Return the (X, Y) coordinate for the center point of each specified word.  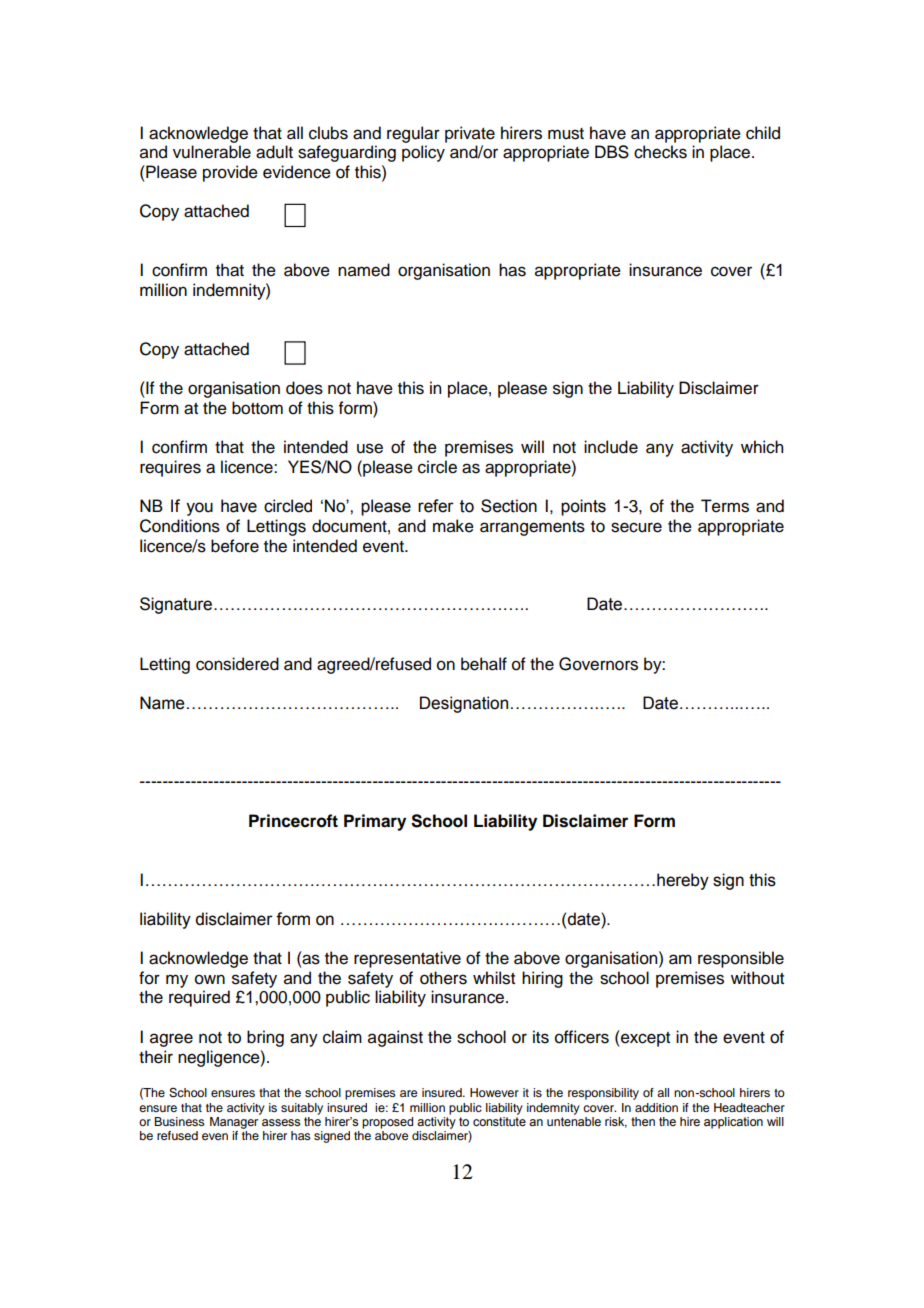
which (762, 447)
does (304, 388)
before (235, 546)
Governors (598, 664)
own (210, 979)
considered (237, 664)
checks (660, 152)
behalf (484, 664)
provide (230, 173)
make (453, 526)
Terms (725, 506)
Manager (235, 1121)
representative (407, 959)
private (470, 134)
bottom (257, 408)
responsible (741, 959)
